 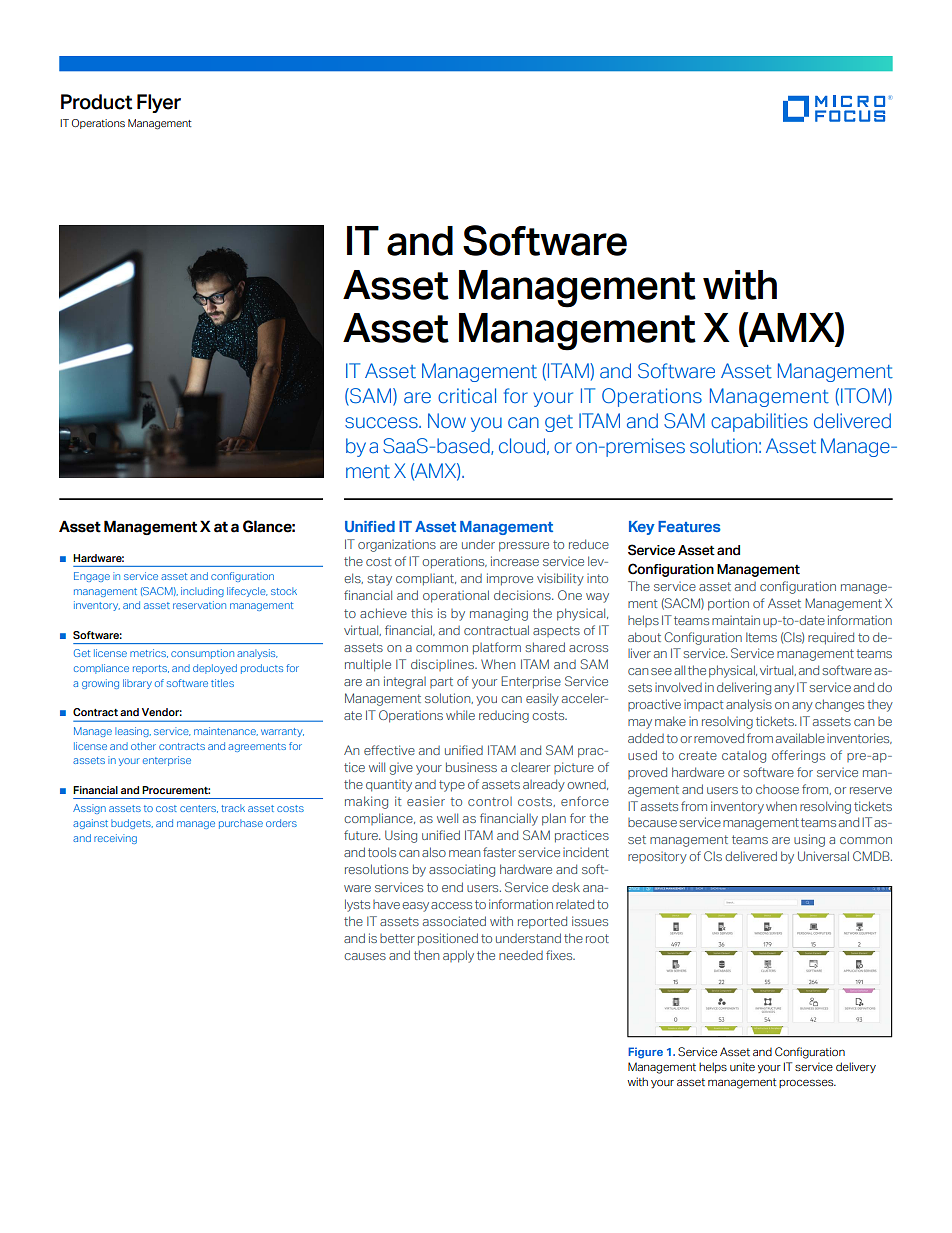 I want to click on unite, so click(x=742, y=1066).
